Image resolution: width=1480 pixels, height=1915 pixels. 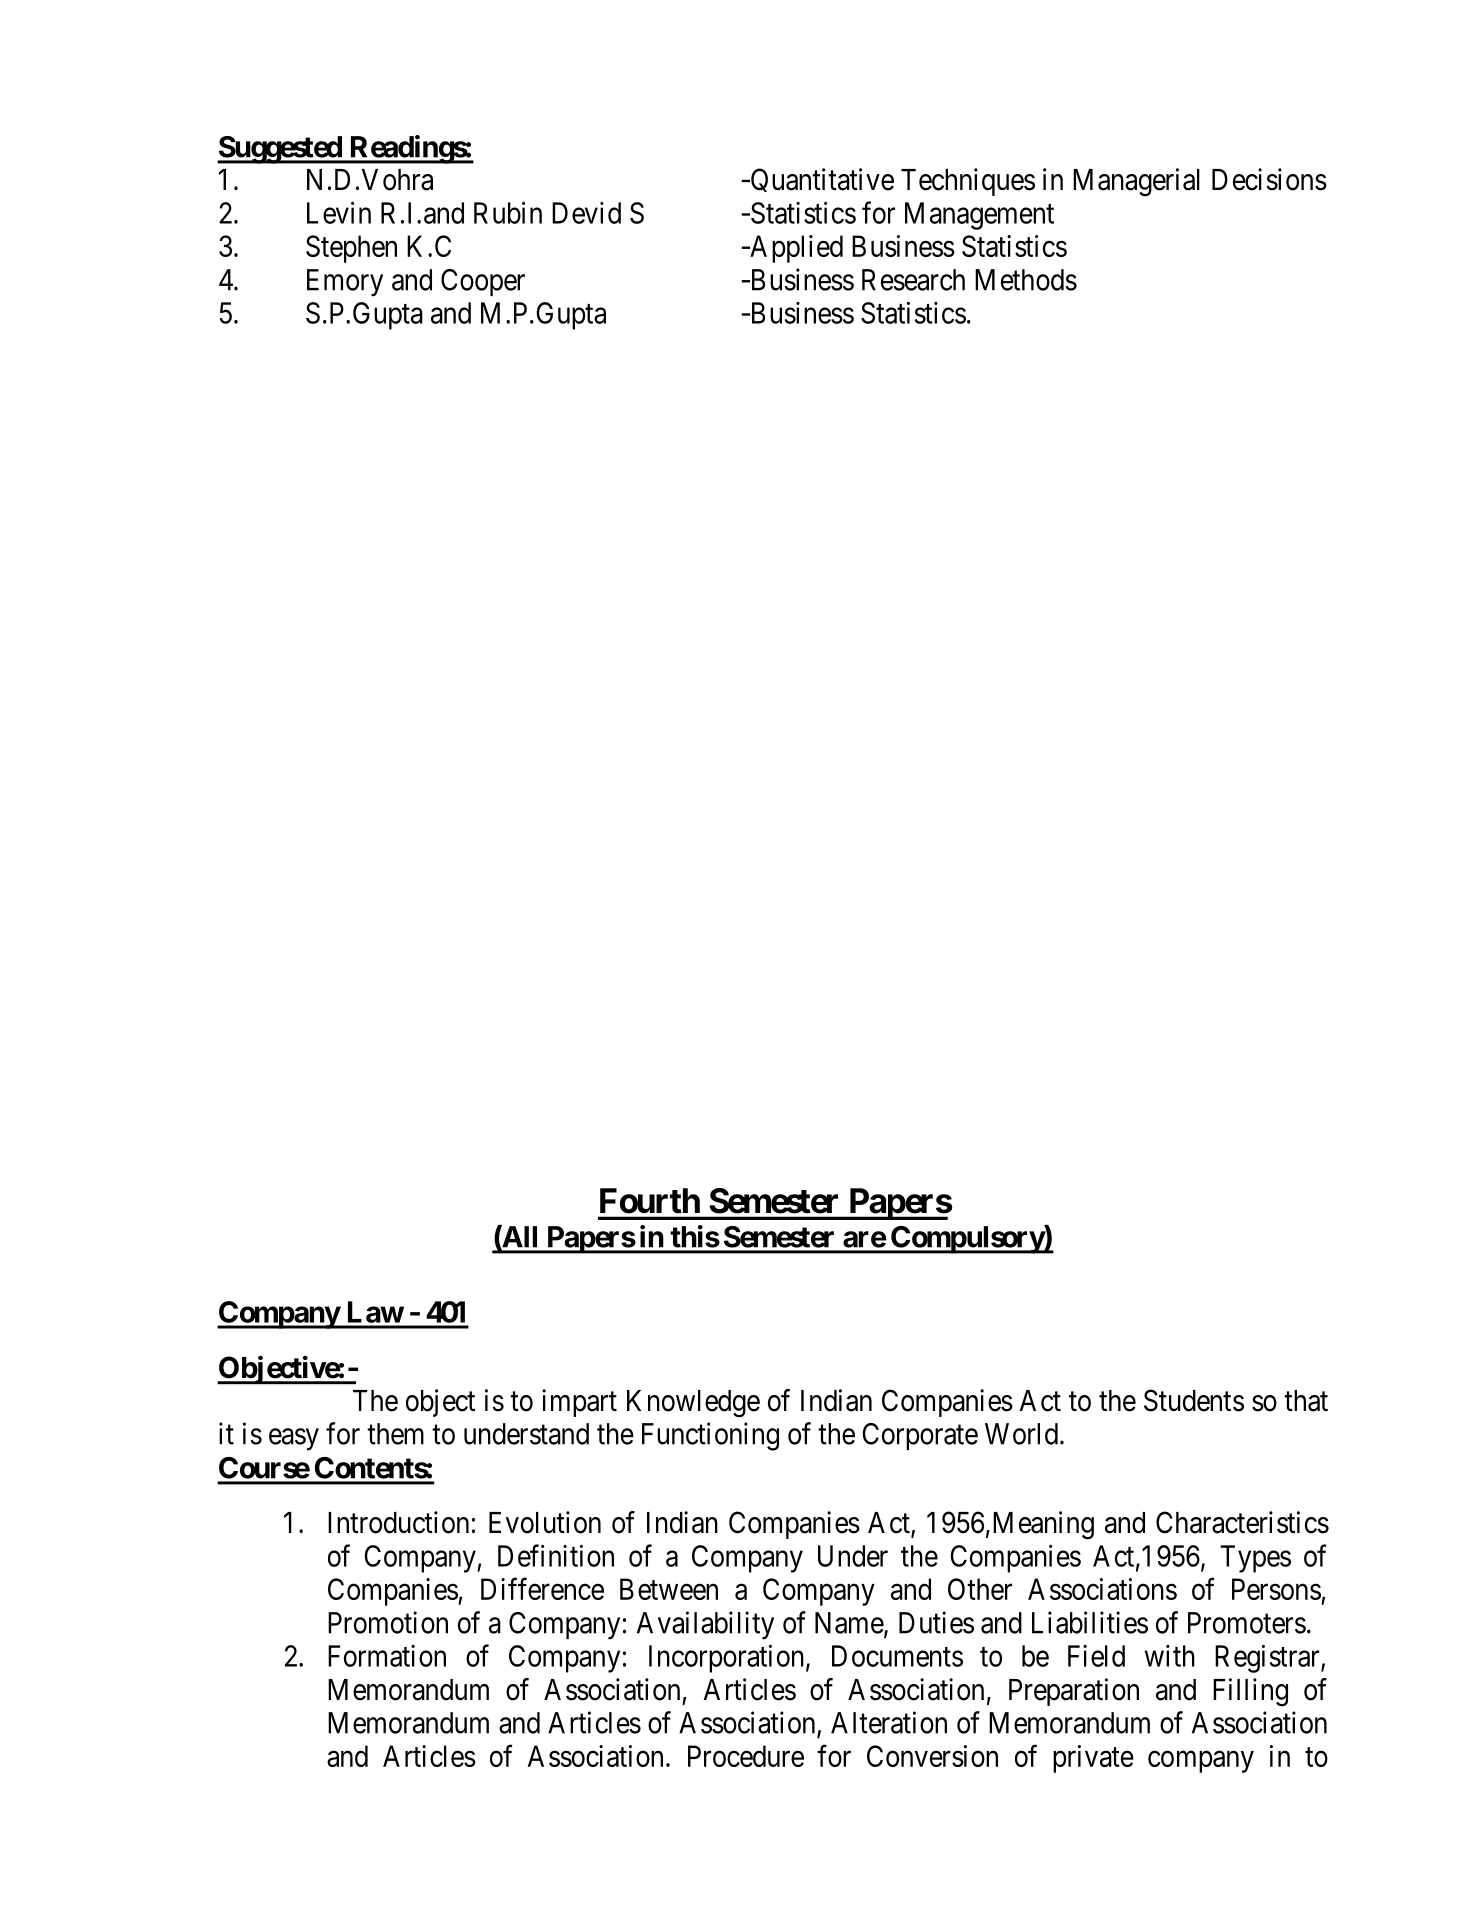 I want to click on Procedure, so click(x=746, y=1756).
